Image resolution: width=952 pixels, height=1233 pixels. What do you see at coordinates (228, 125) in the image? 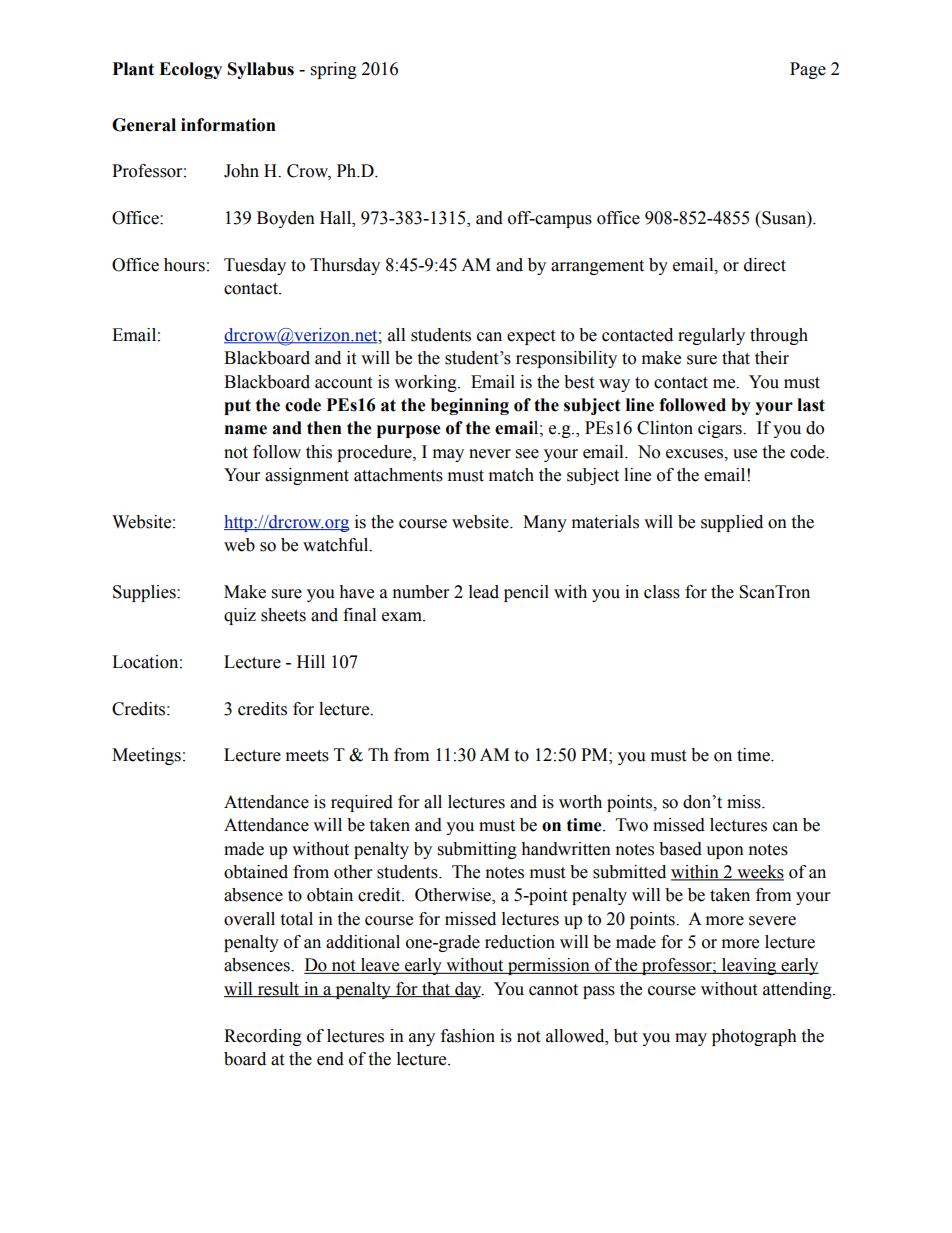
I see `information` at bounding box center [228, 125].
